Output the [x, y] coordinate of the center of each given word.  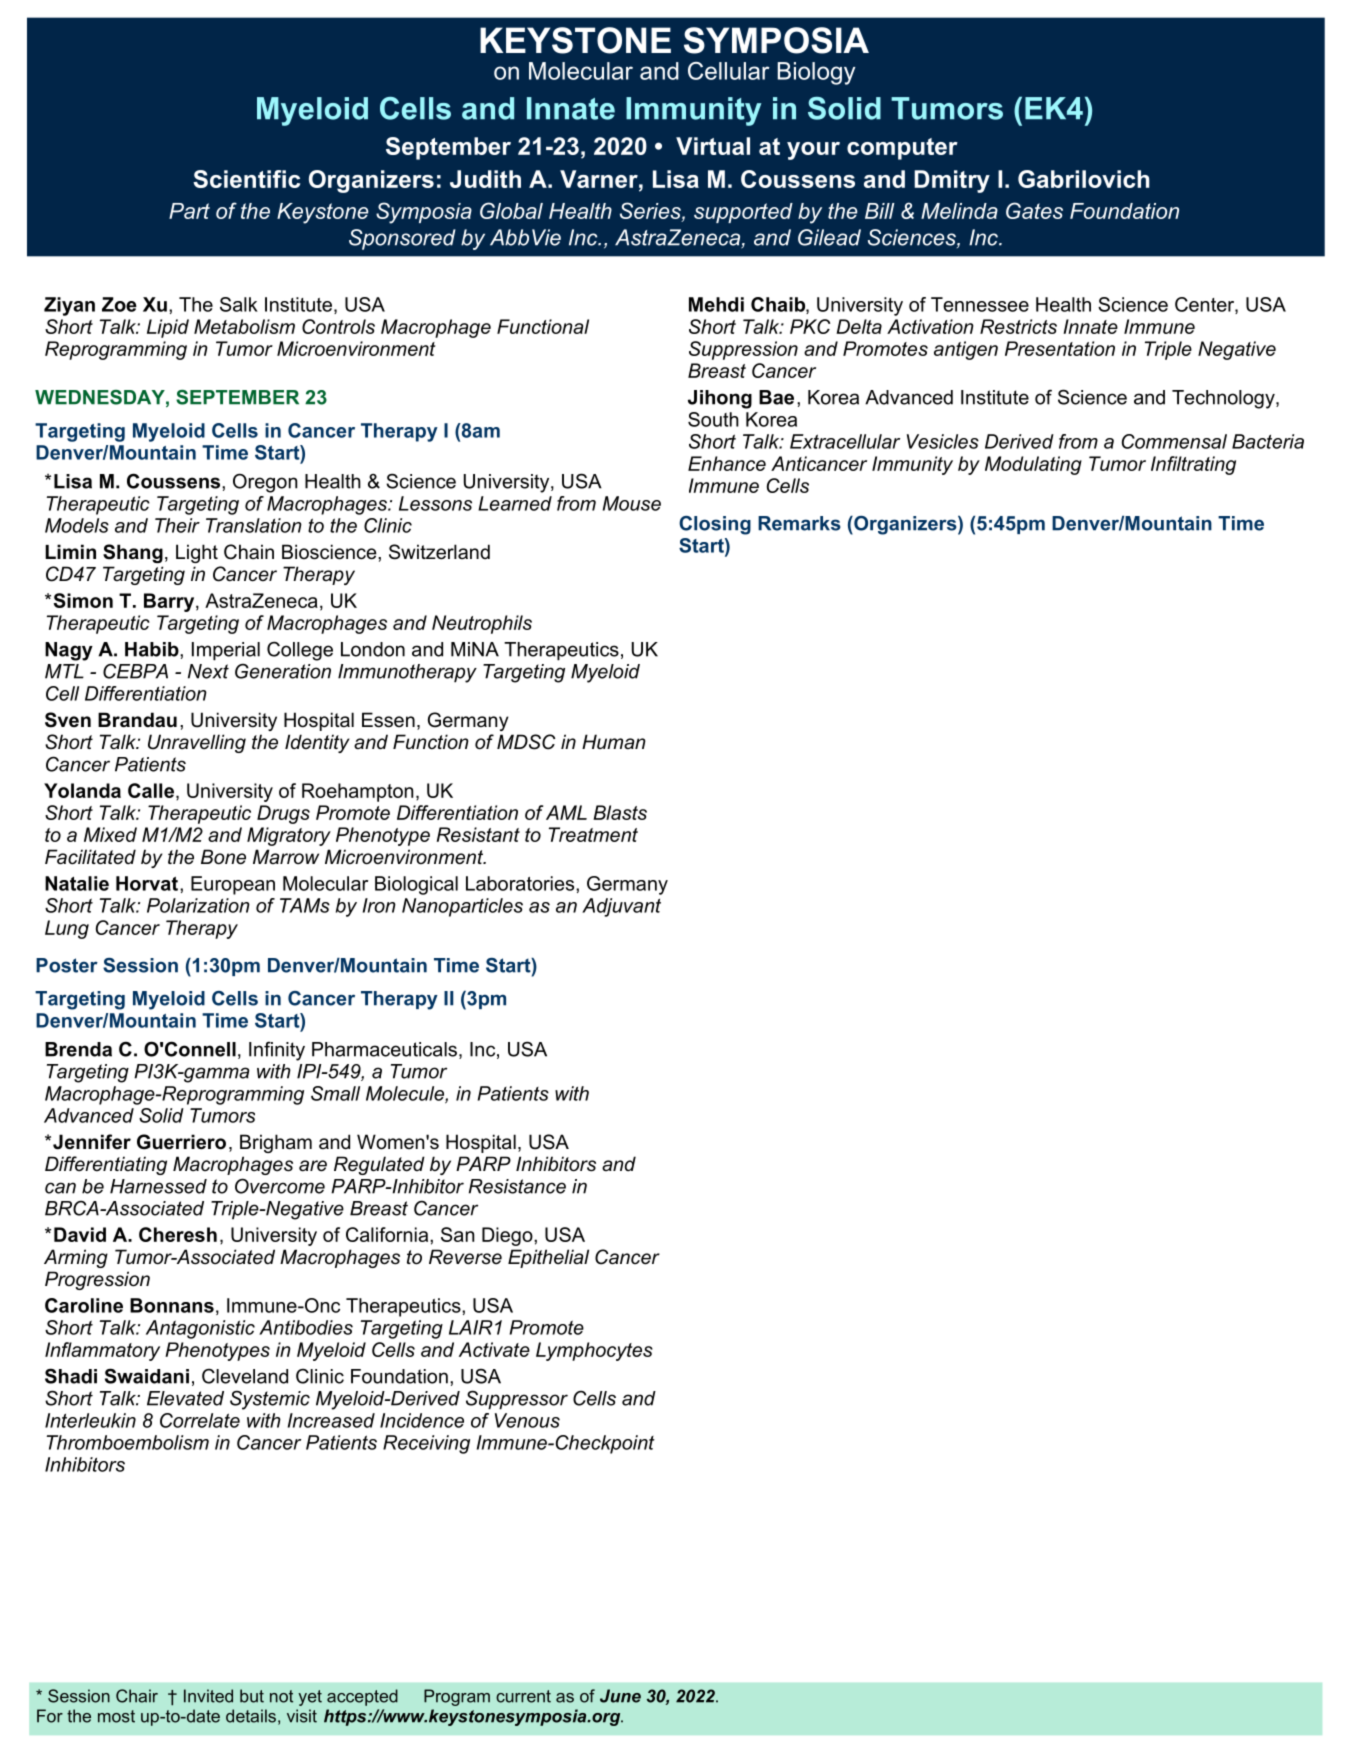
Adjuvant [621, 907]
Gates [1034, 210]
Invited [208, 1696]
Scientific [246, 179]
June [620, 1696]
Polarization [198, 905]
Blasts [620, 812]
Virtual [713, 146]
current [523, 1696]
